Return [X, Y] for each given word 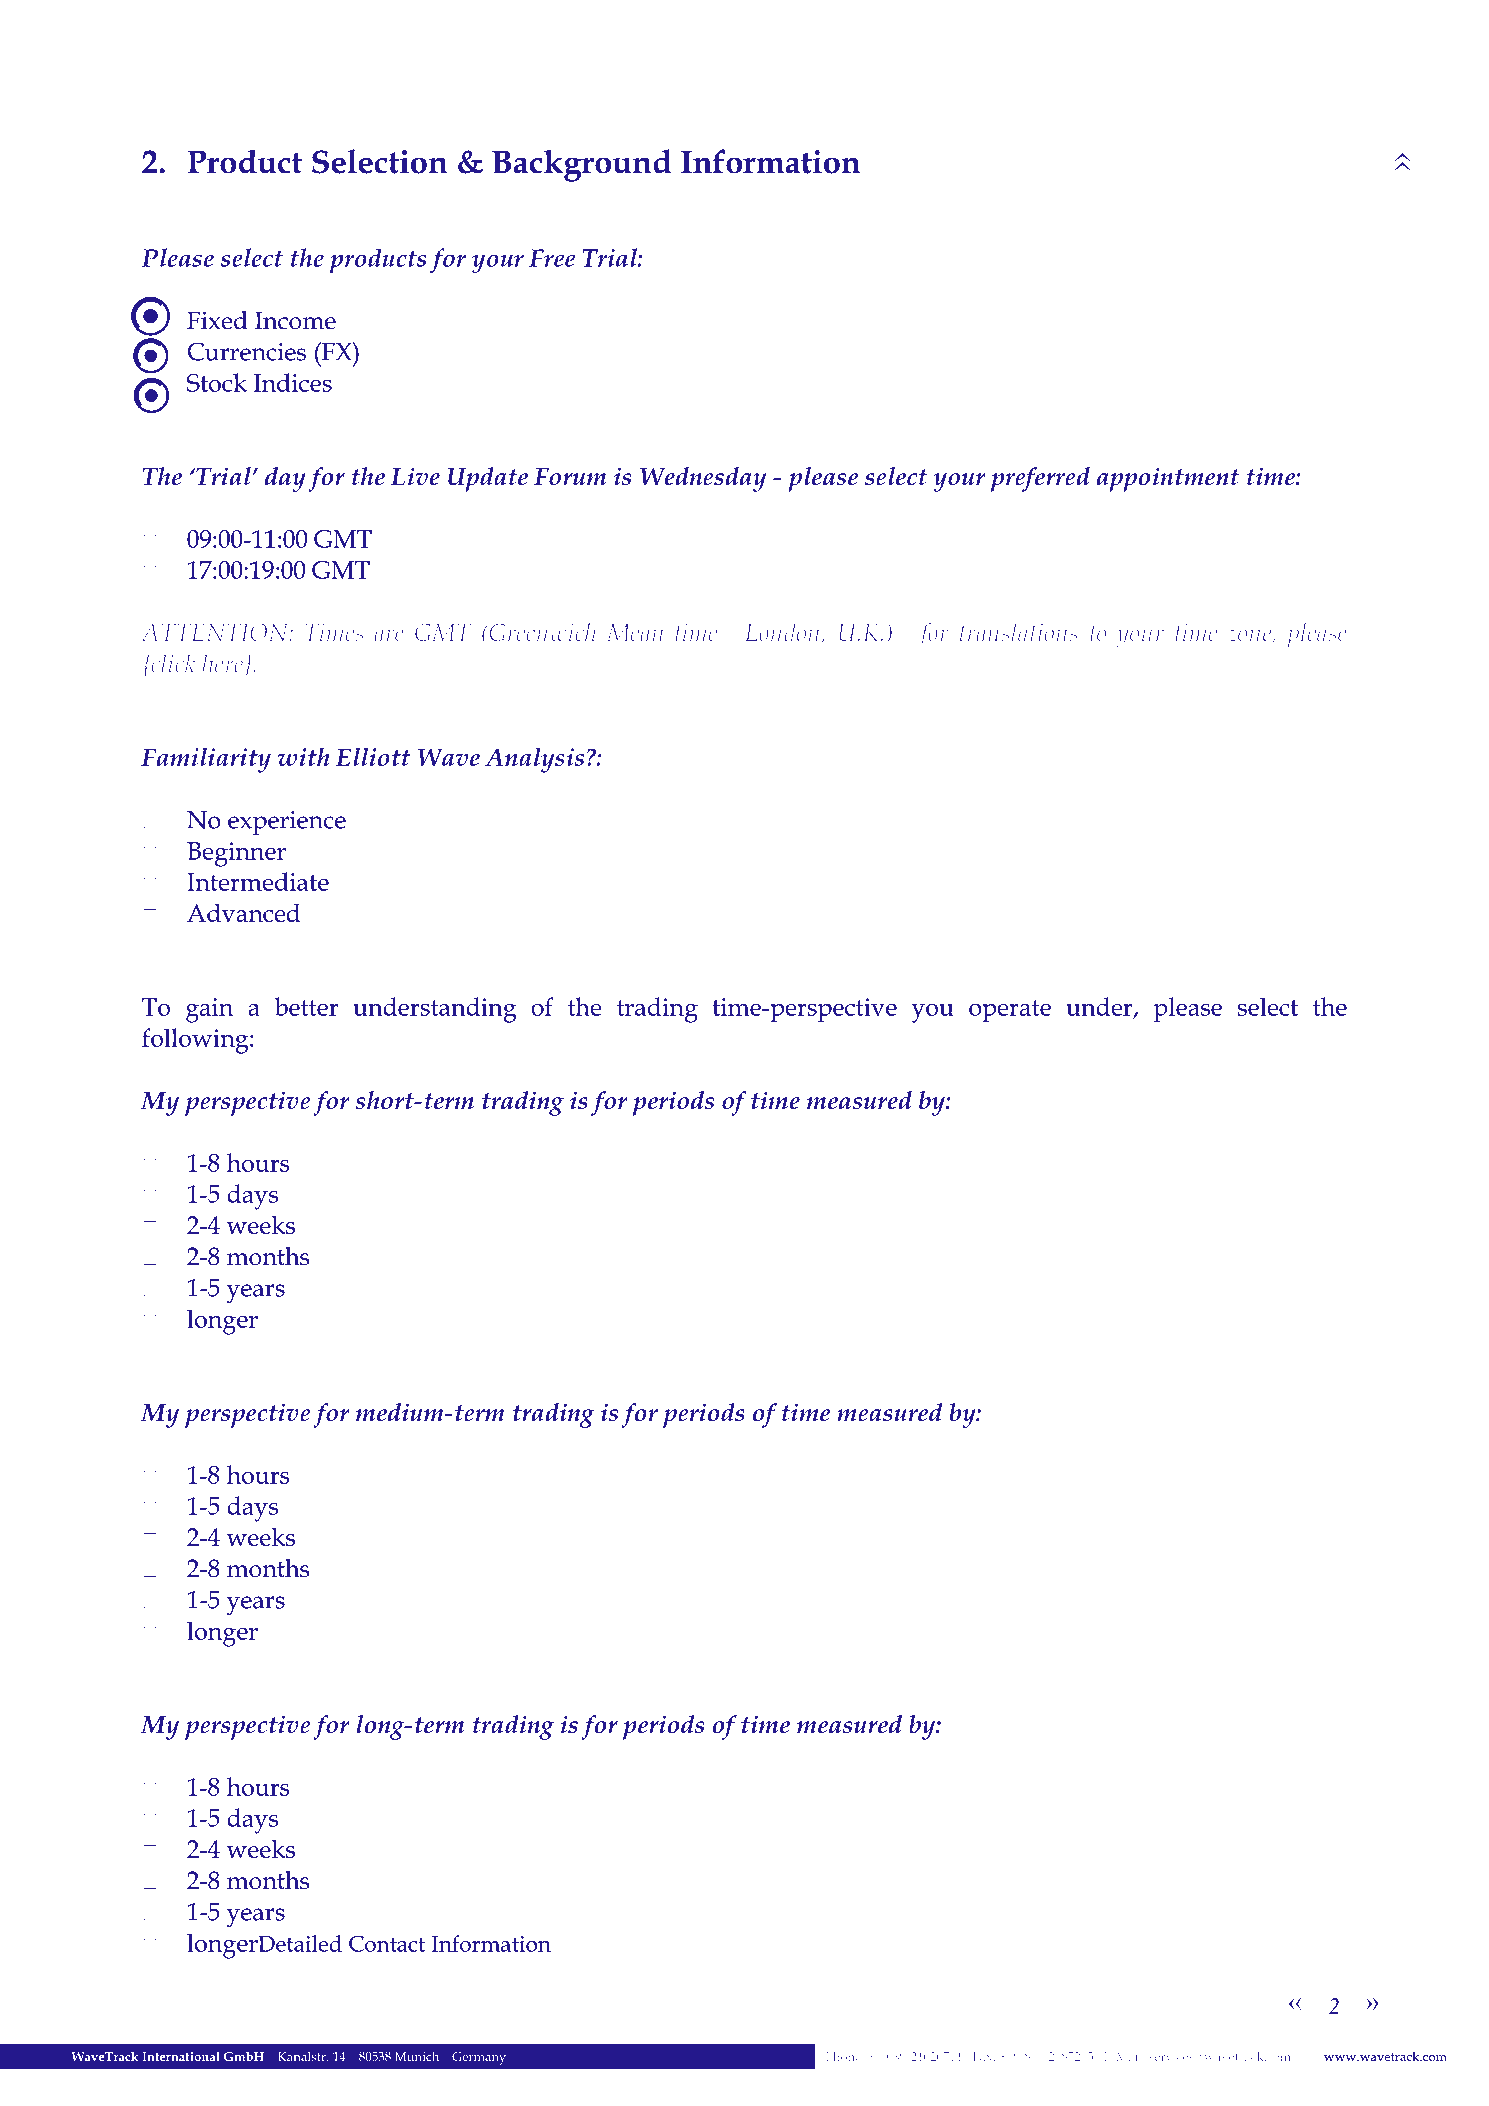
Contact [387, 1943]
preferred [1040, 479]
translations [1018, 632]
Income [295, 320]
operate [1010, 1011]
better [306, 1006]
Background [581, 165]
